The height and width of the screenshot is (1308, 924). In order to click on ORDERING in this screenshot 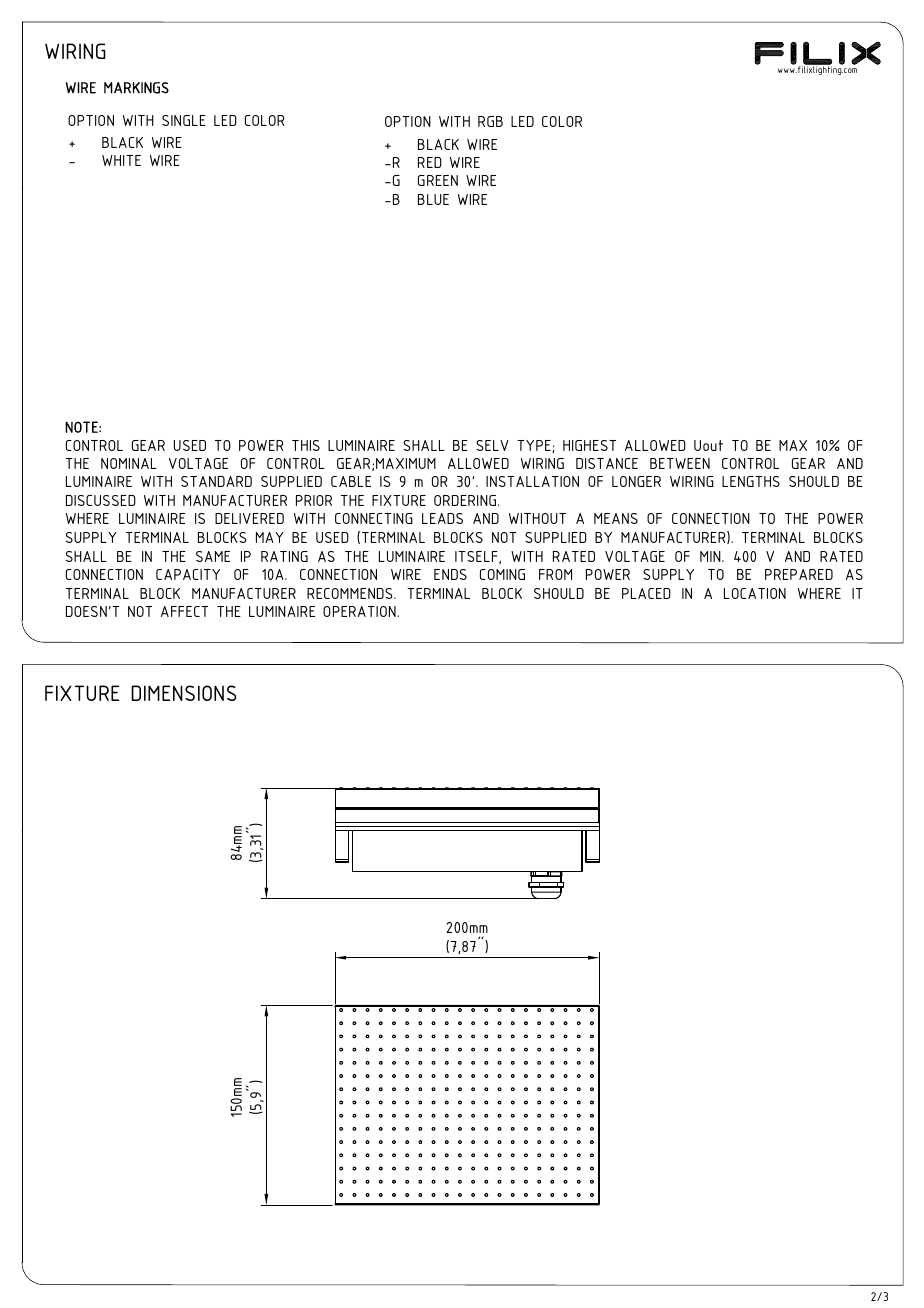, I will do `click(466, 500)`.
